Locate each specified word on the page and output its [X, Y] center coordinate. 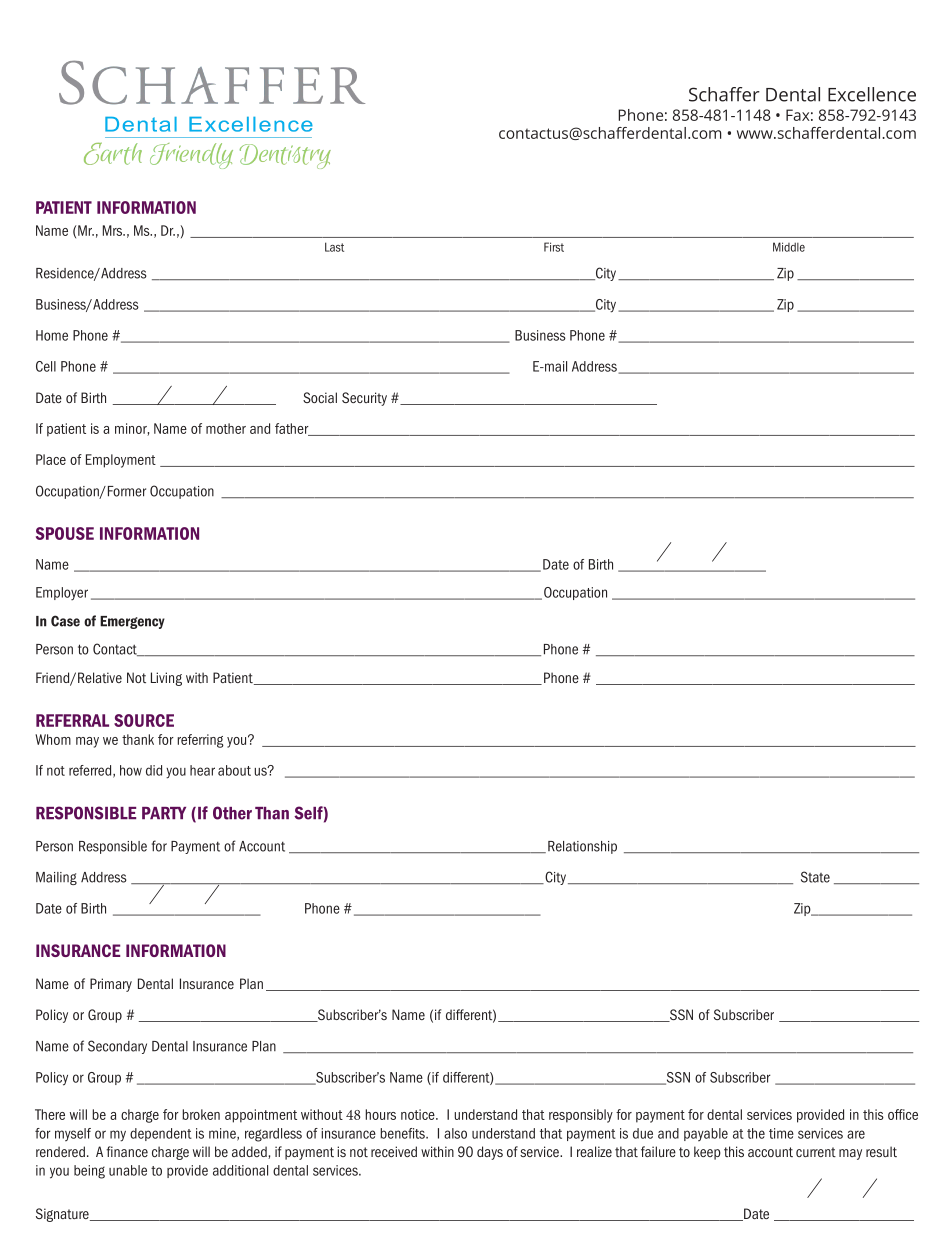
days [490, 1153]
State [815, 877]
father [293, 429]
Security [364, 399]
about [234, 770]
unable [128, 1170]
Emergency [132, 622]
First [554, 247]
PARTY [164, 813]
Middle [789, 247]
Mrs [114, 230]
